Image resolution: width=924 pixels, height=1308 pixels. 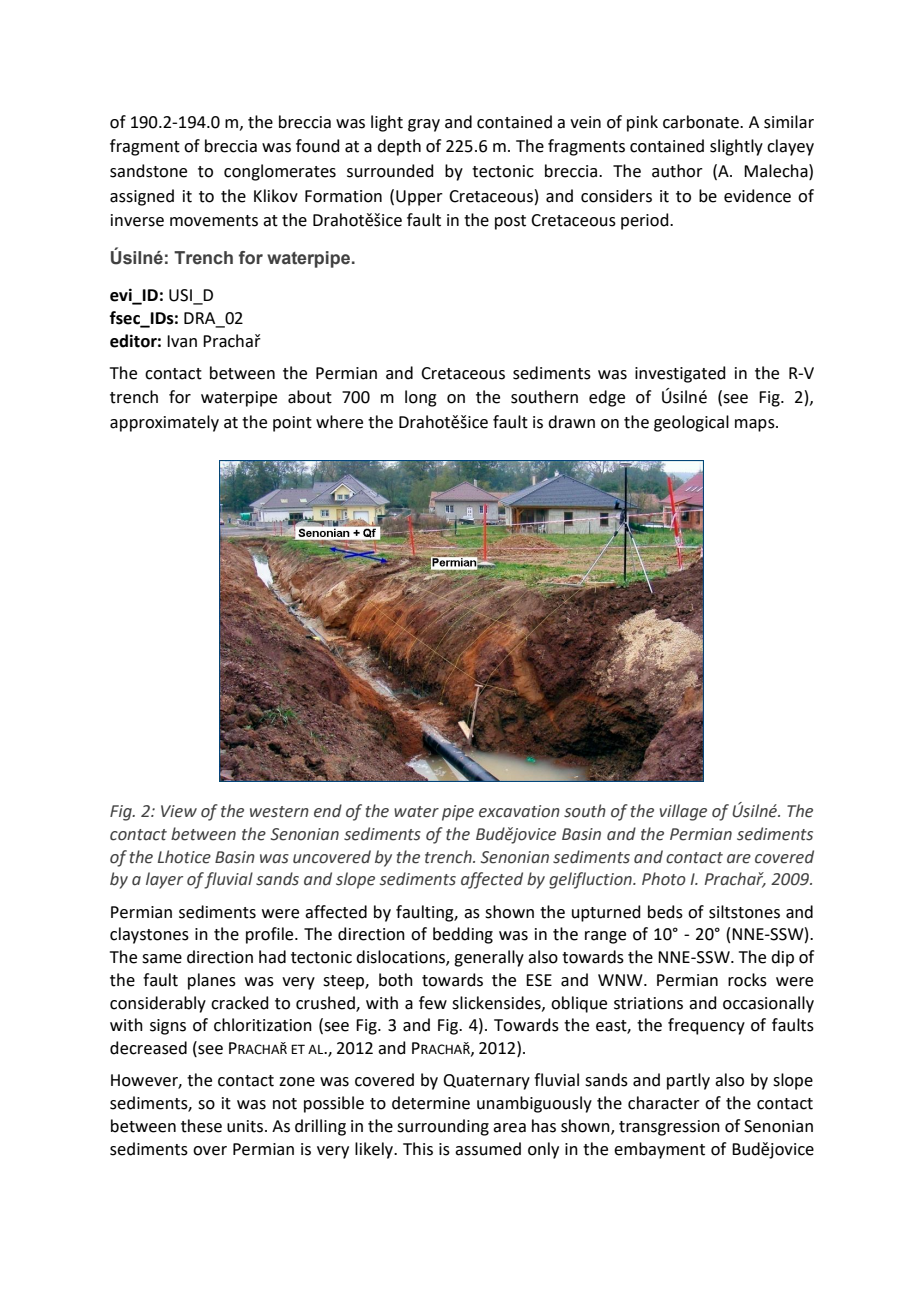 I want to click on carbonate, so click(x=702, y=122).
